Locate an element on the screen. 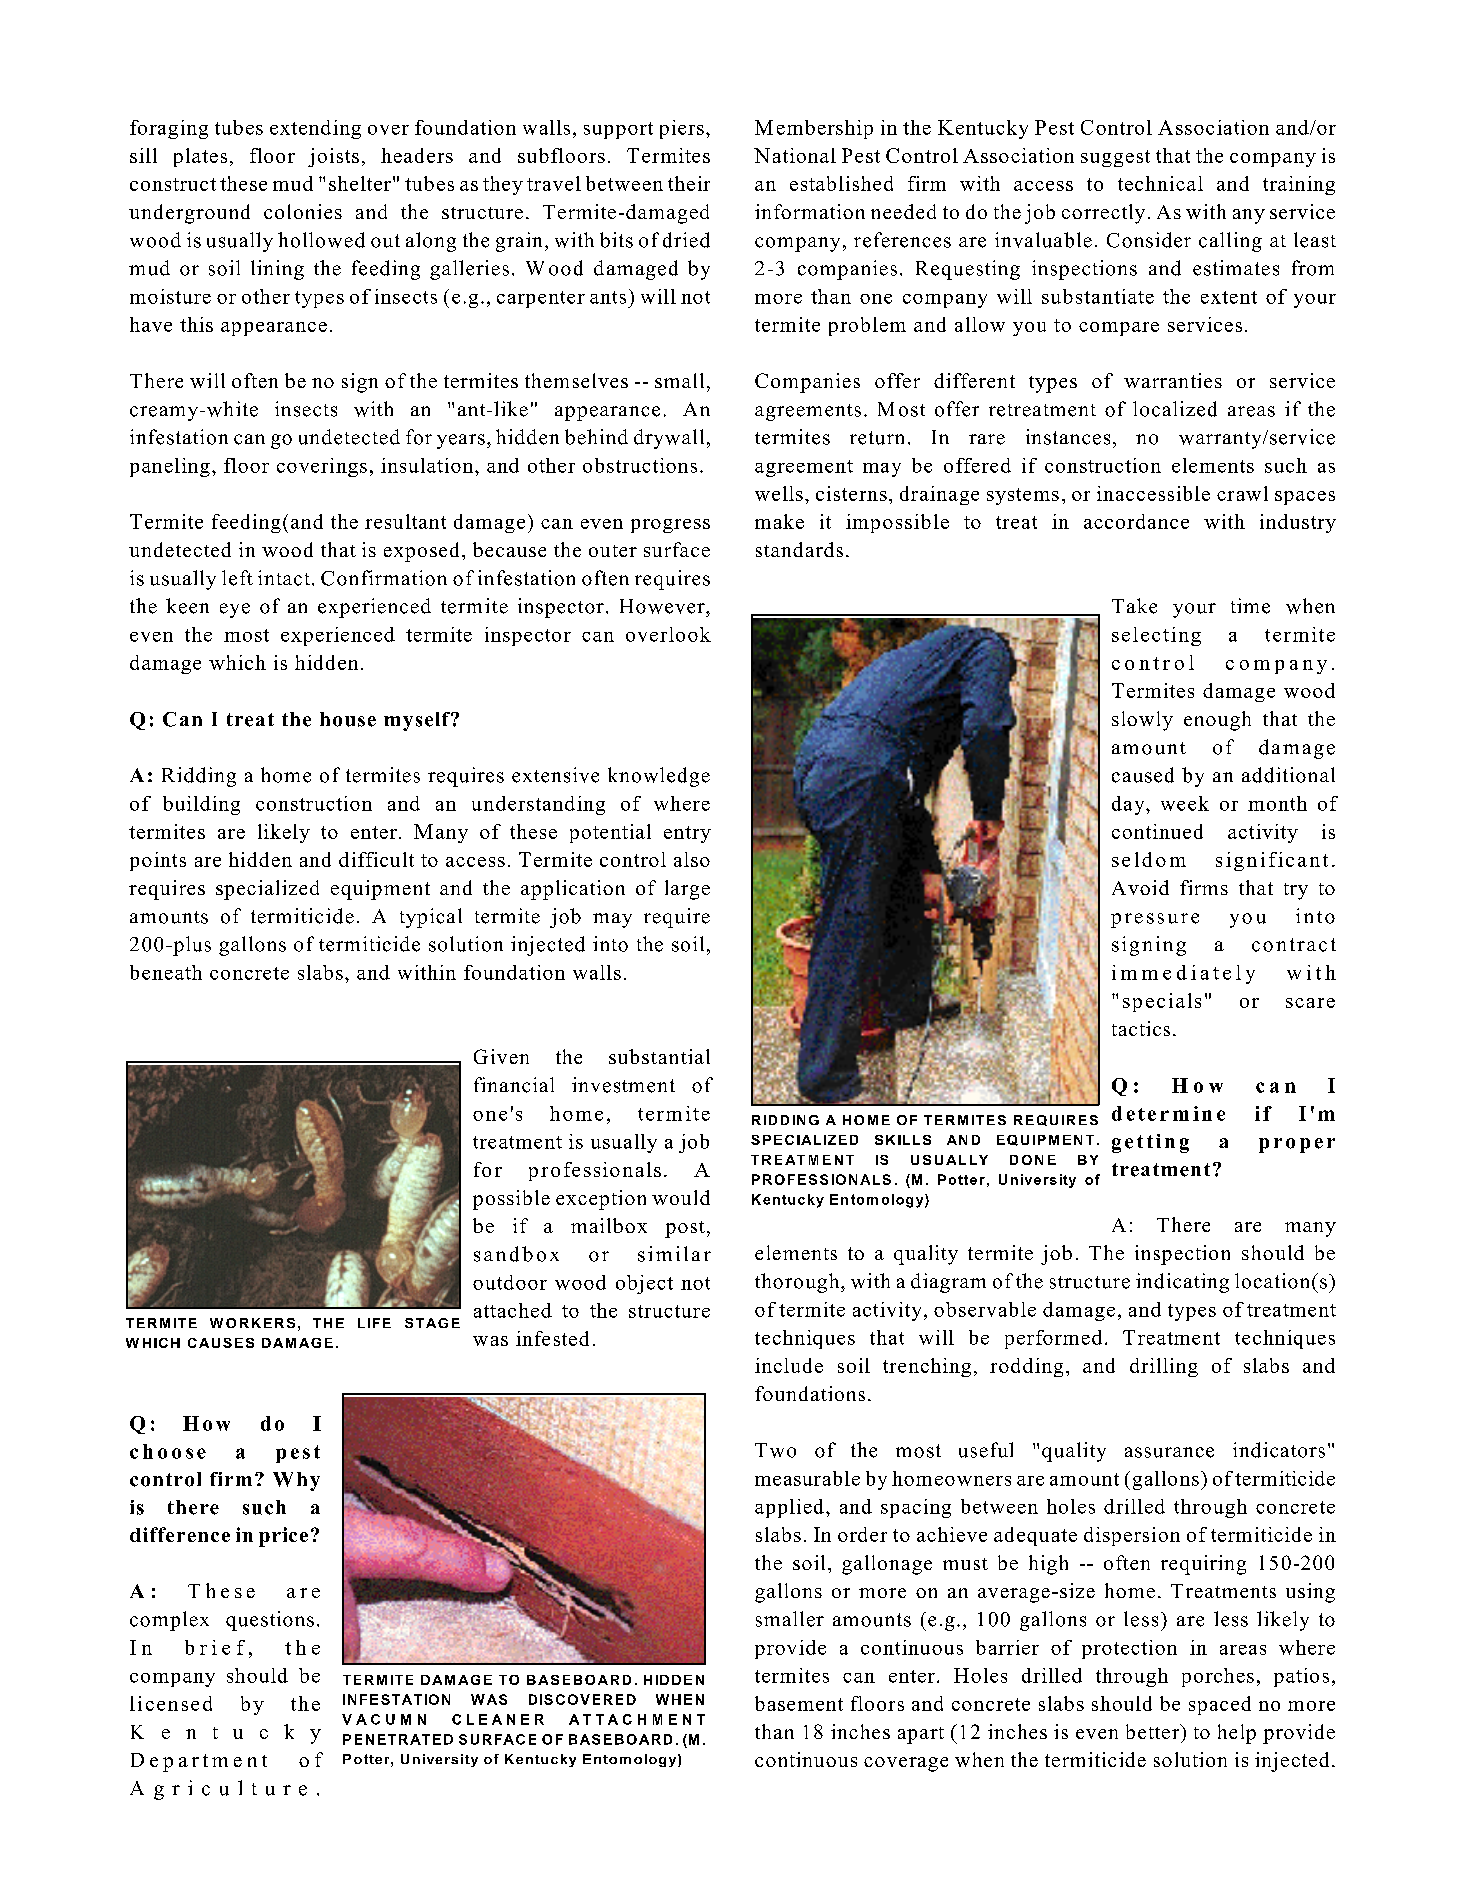 This screenshot has height=1897, width=1466. make is located at coordinates (779, 521).
